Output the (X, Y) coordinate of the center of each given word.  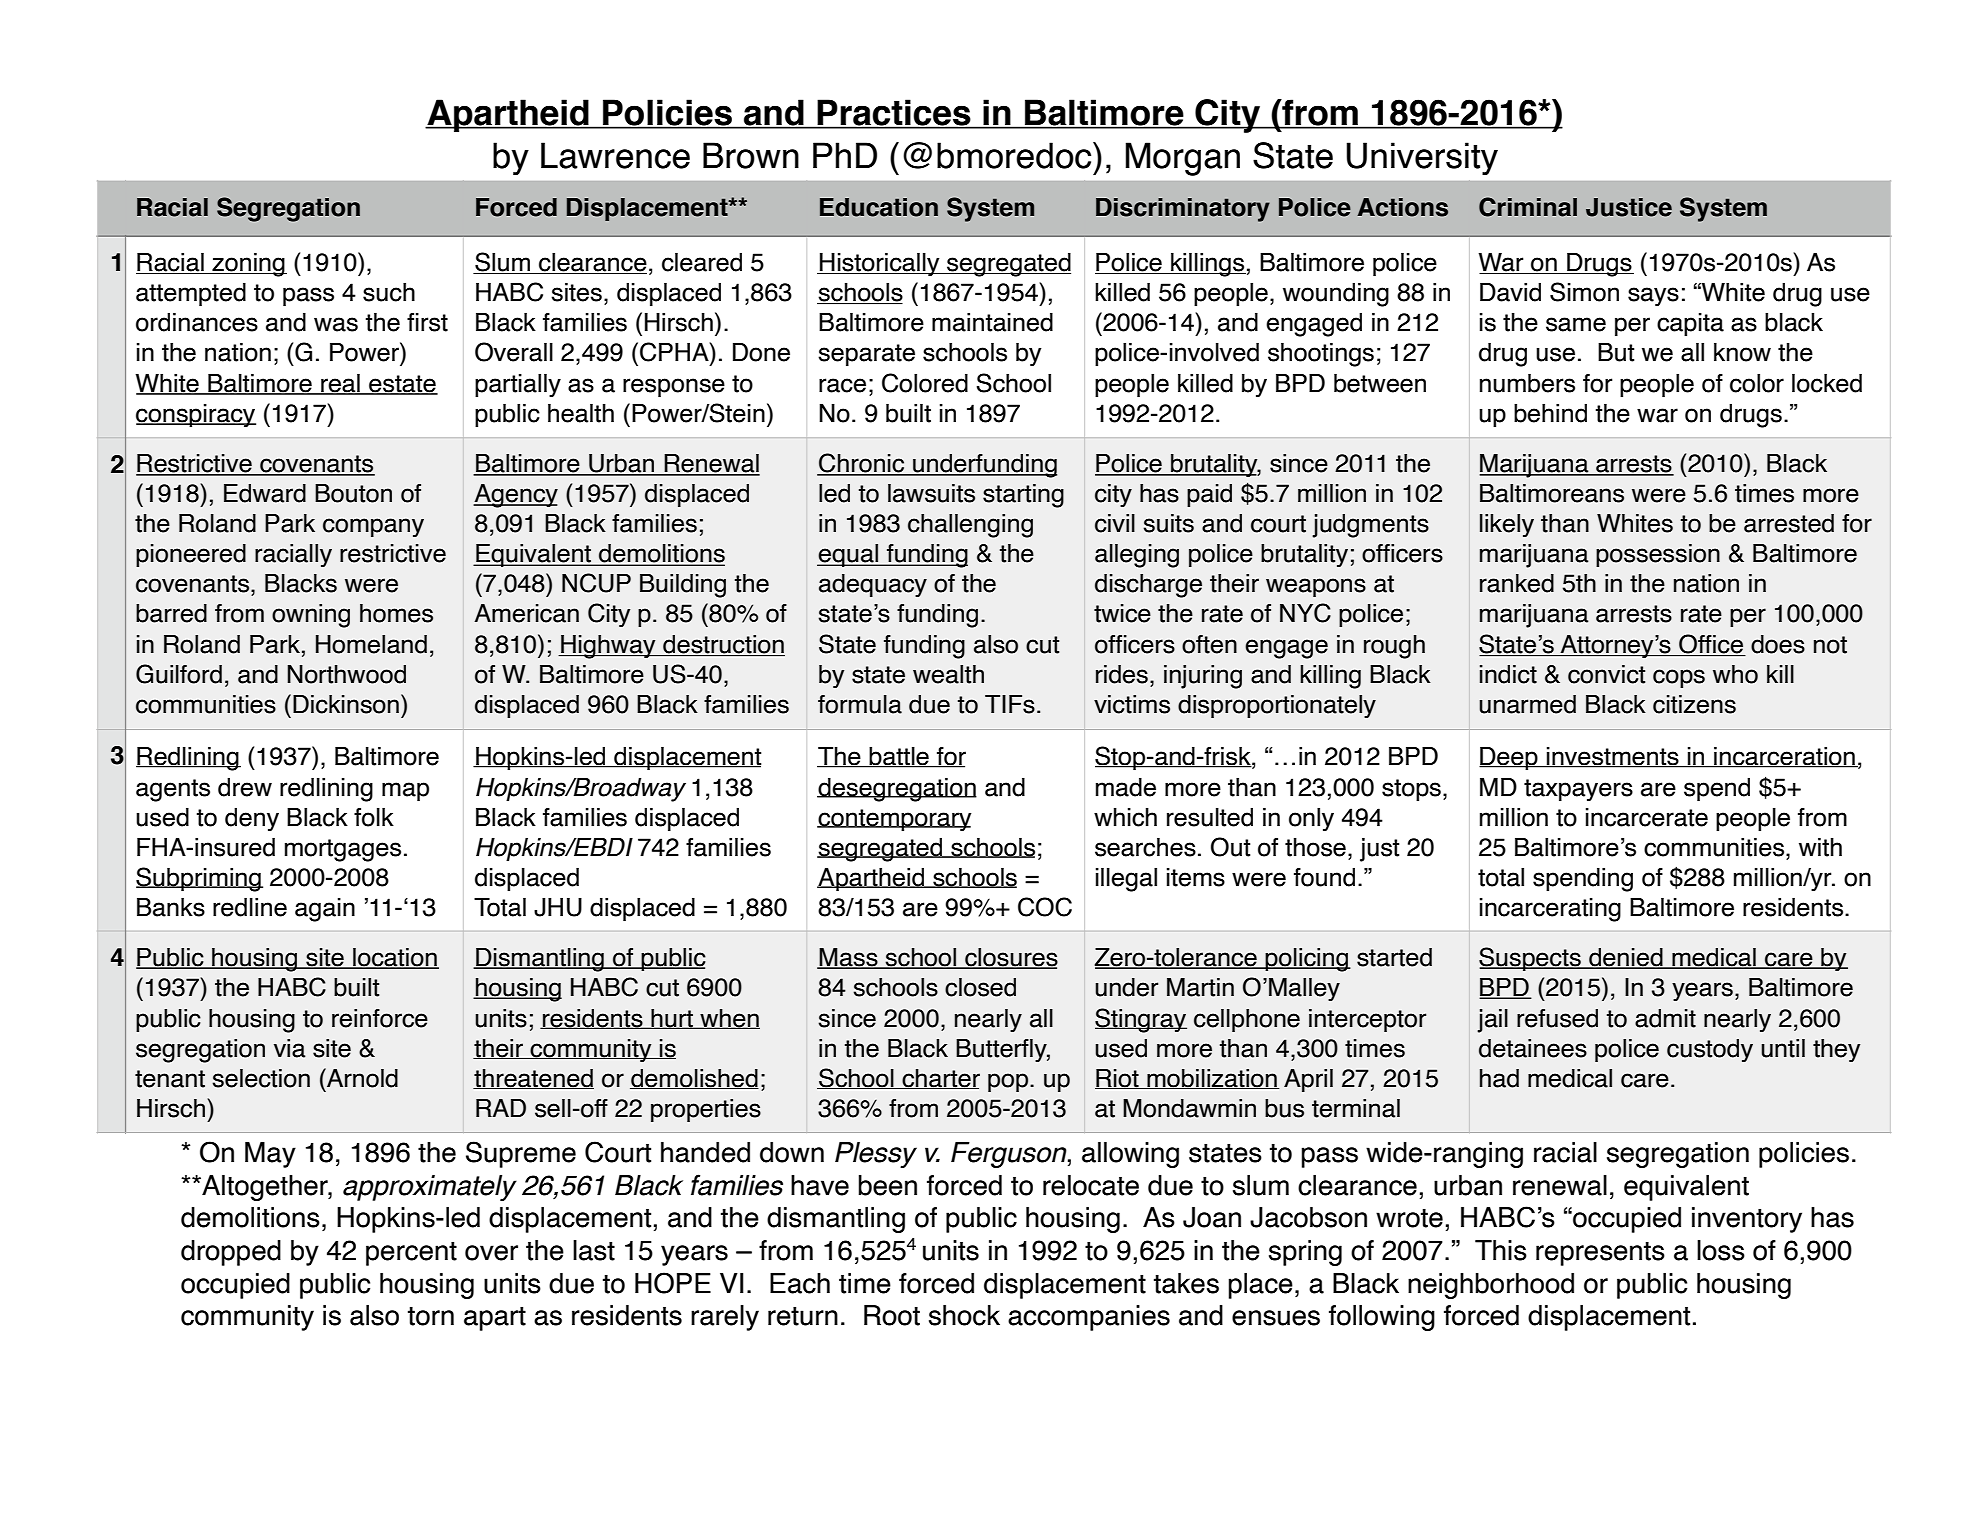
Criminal (1528, 207)
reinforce (380, 1018)
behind (1550, 413)
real (340, 384)
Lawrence (615, 155)
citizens (1694, 704)
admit (1665, 1018)
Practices (894, 114)
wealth (948, 674)
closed (980, 987)
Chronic (862, 464)
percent (411, 1254)
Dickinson (346, 704)
